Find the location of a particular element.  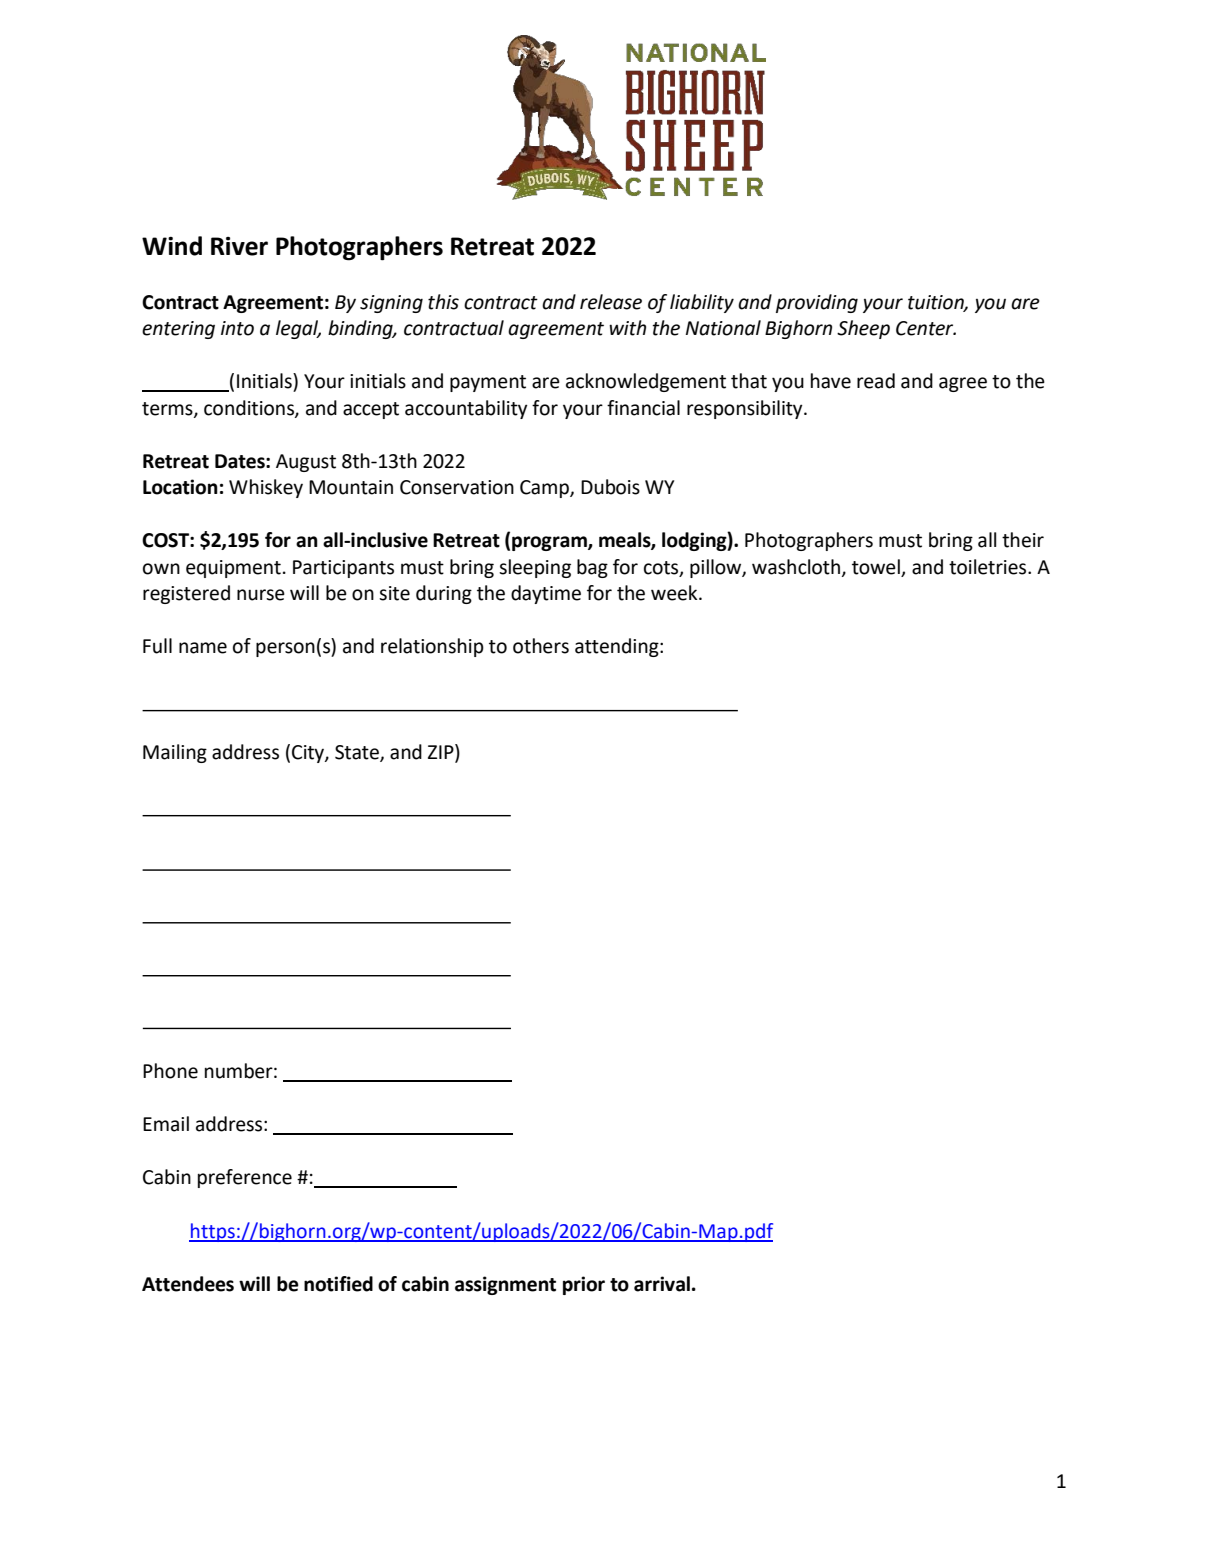

towel is located at coordinates (876, 567).
